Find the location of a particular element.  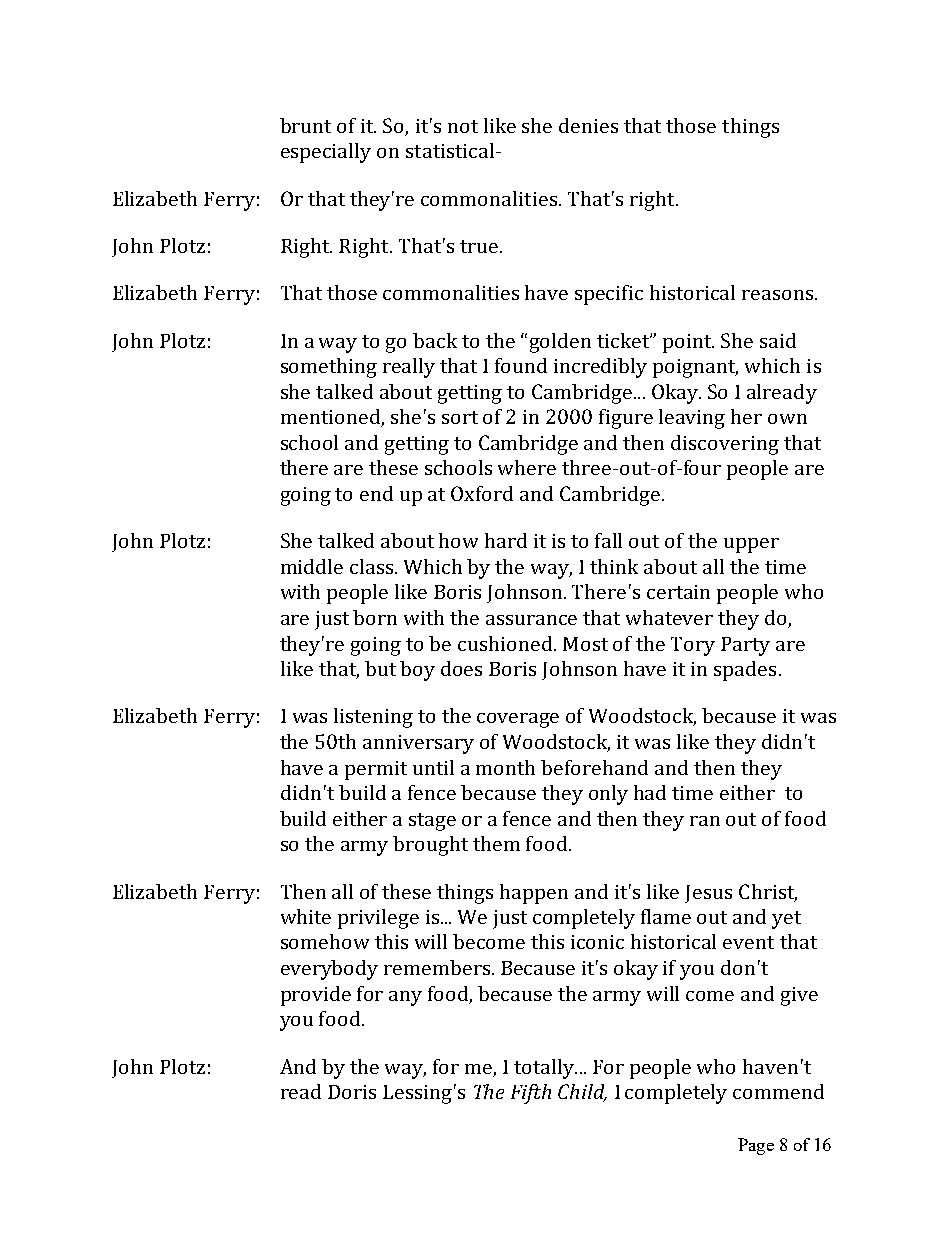

found is located at coordinates (521, 365).
